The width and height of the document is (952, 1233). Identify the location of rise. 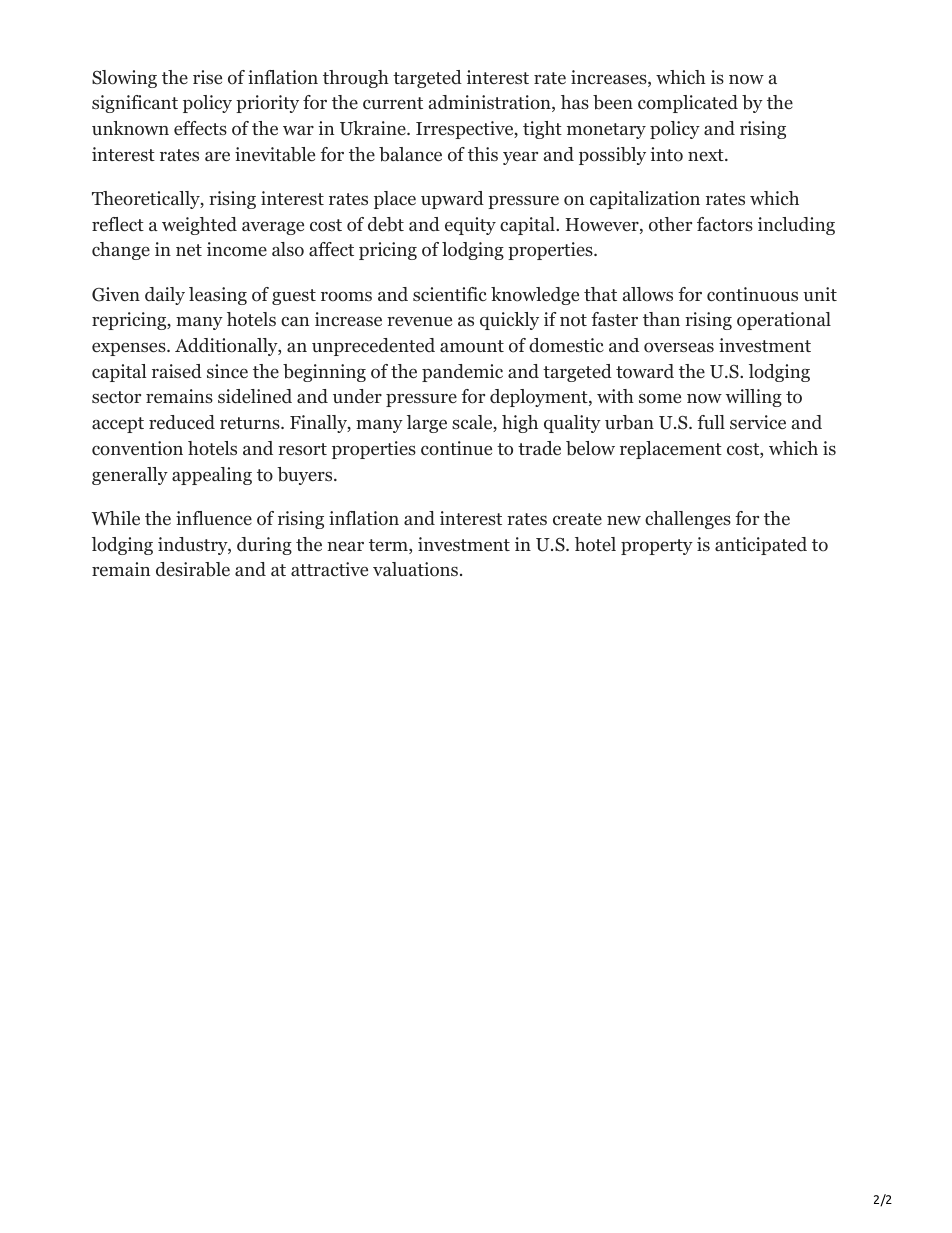
(207, 77).
